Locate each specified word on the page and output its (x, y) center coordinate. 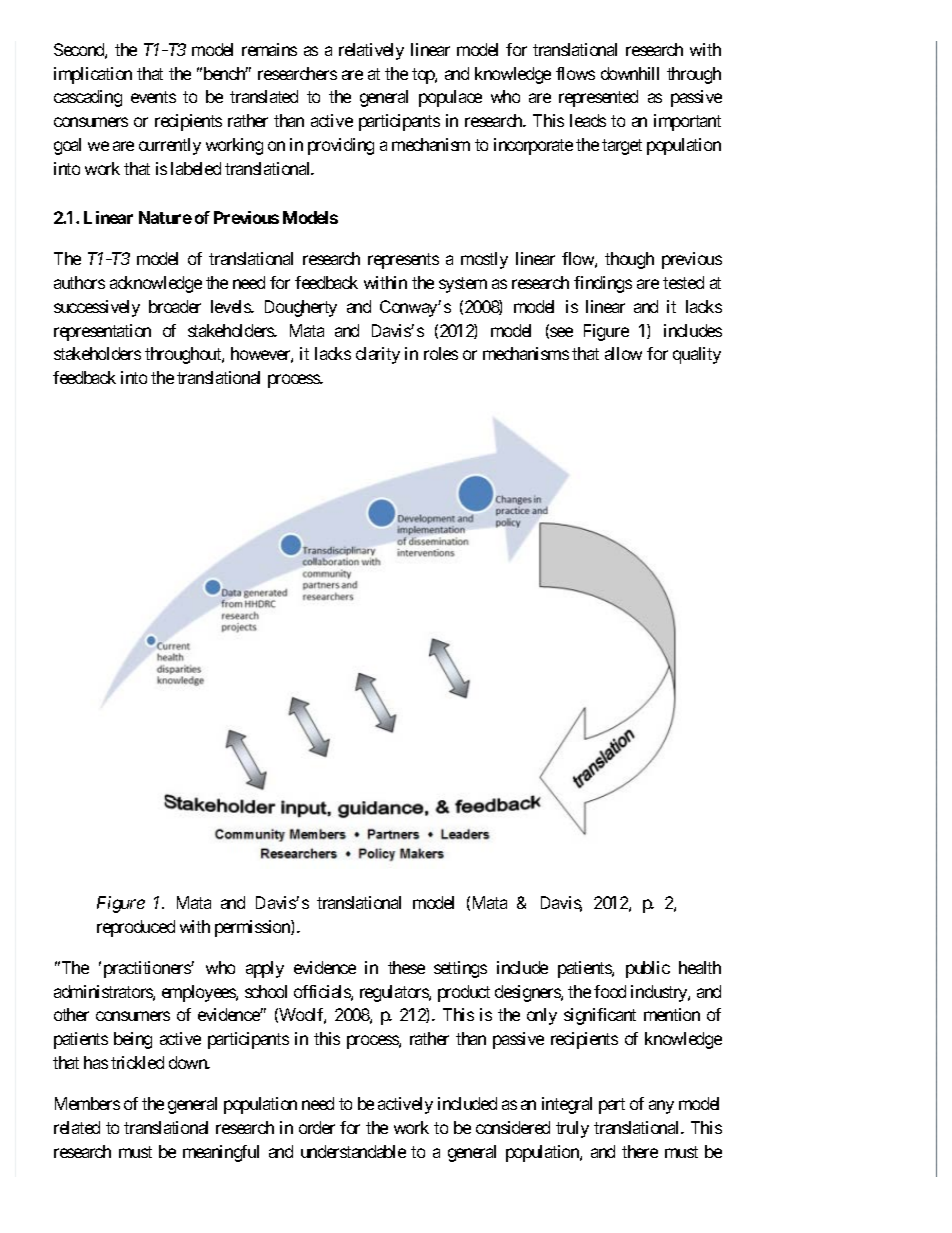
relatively (371, 51)
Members (87, 1103)
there (640, 1151)
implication (93, 75)
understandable (353, 1151)
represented (598, 98)
